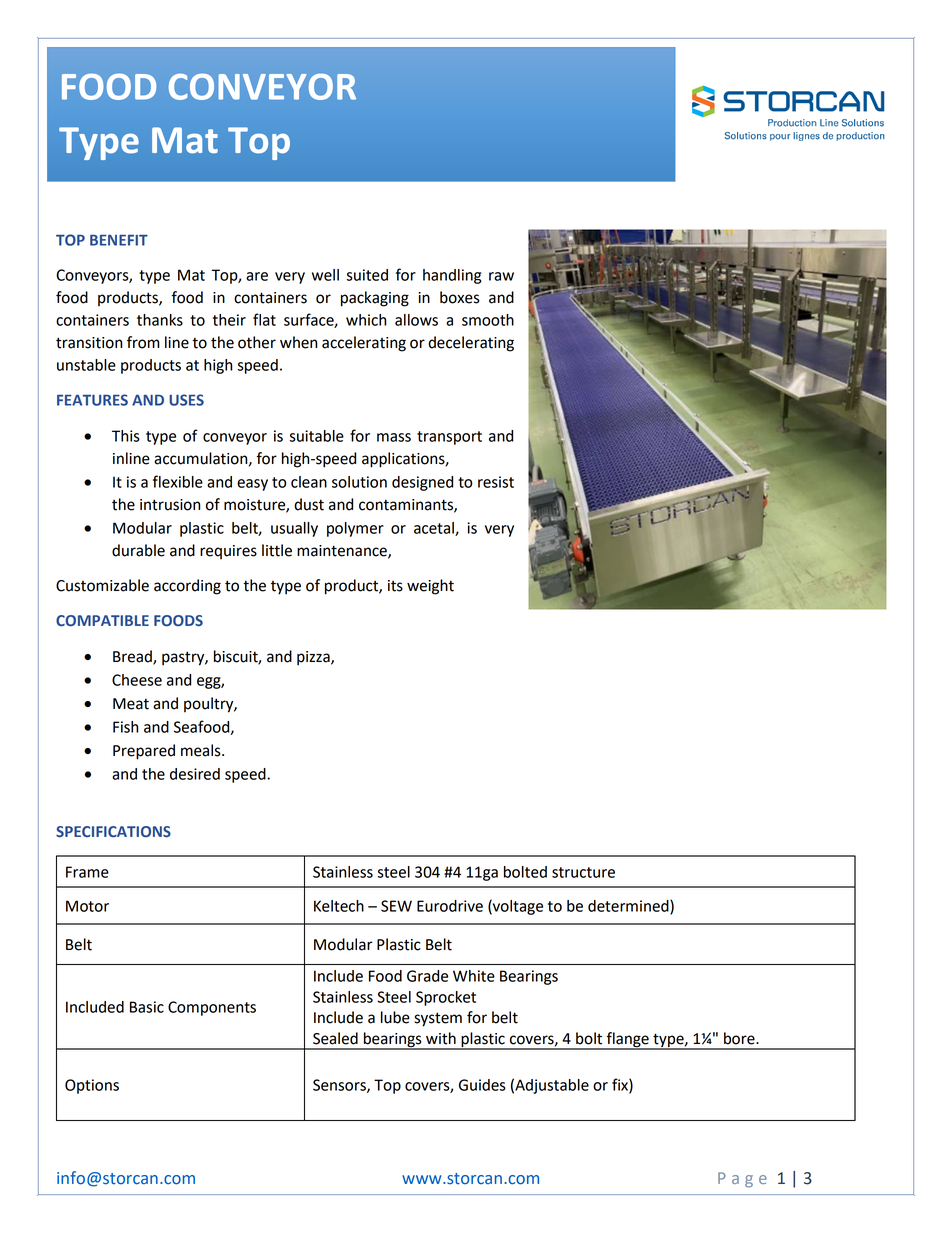 This page has width=952, height=1233. I want to click on BENEFIT, so click(119, 240).
